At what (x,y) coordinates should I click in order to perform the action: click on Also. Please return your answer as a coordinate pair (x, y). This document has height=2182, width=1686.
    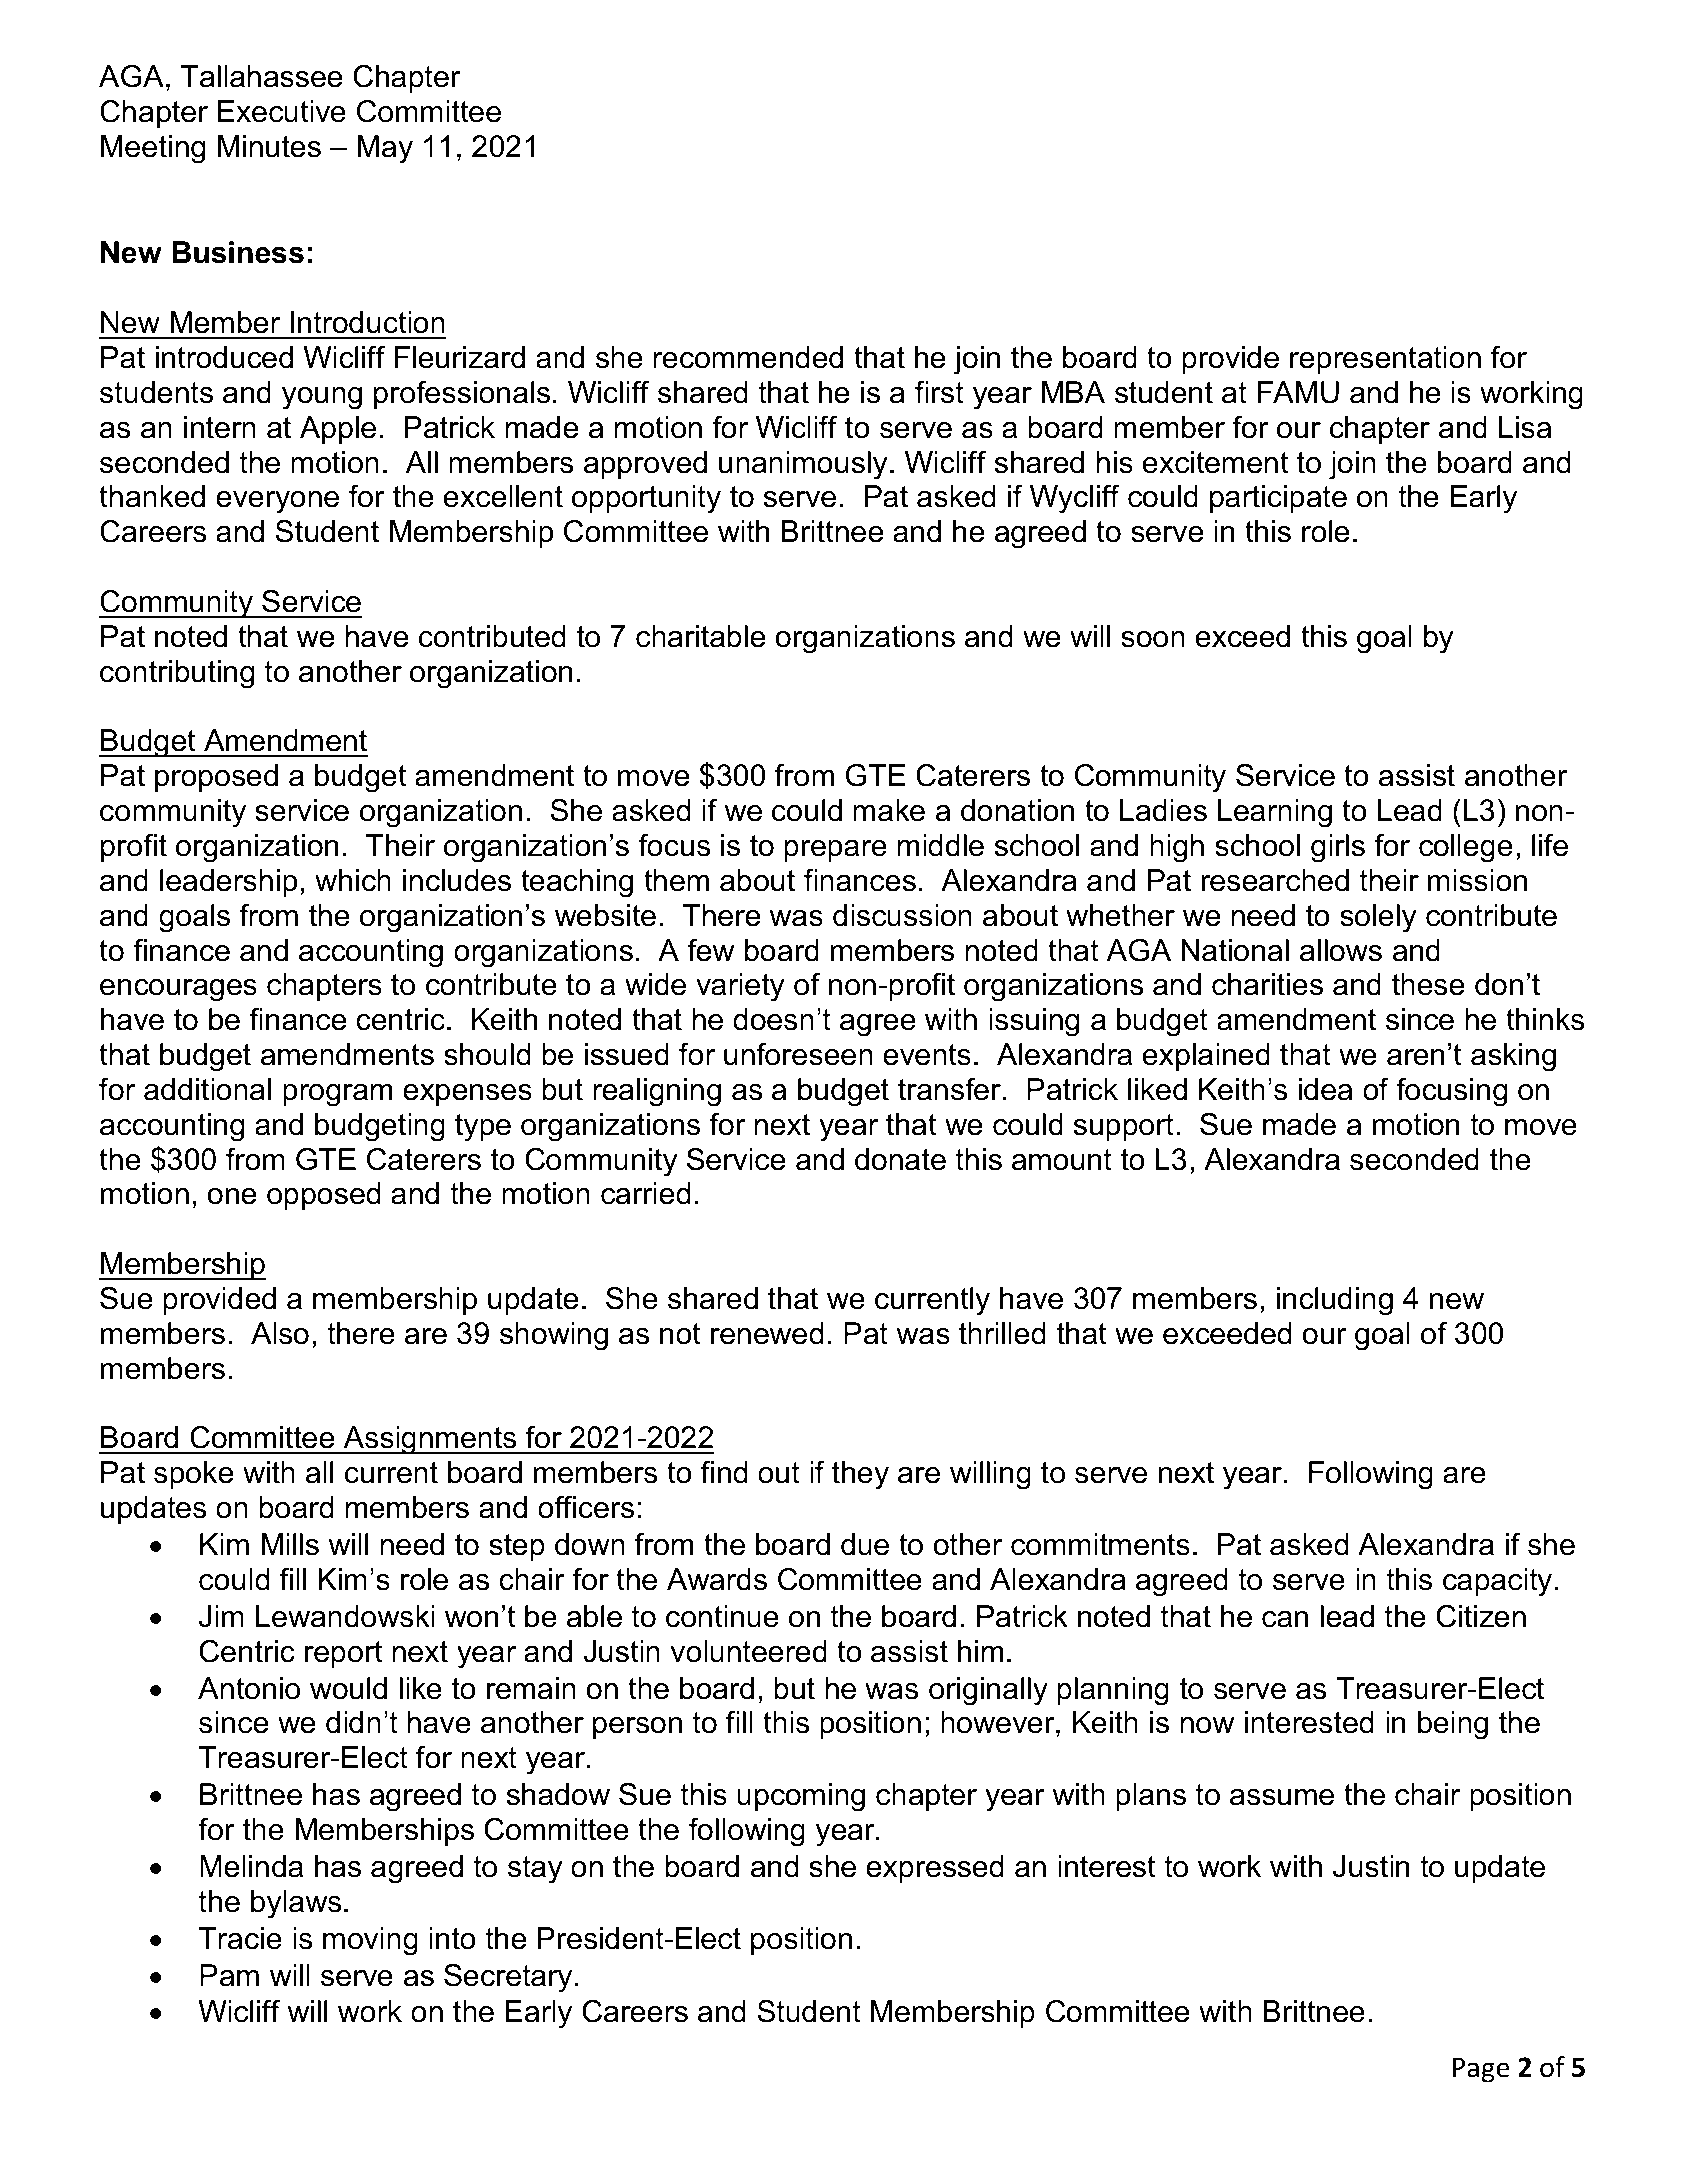
    Looking at the image, I should click on (280, 1333).
